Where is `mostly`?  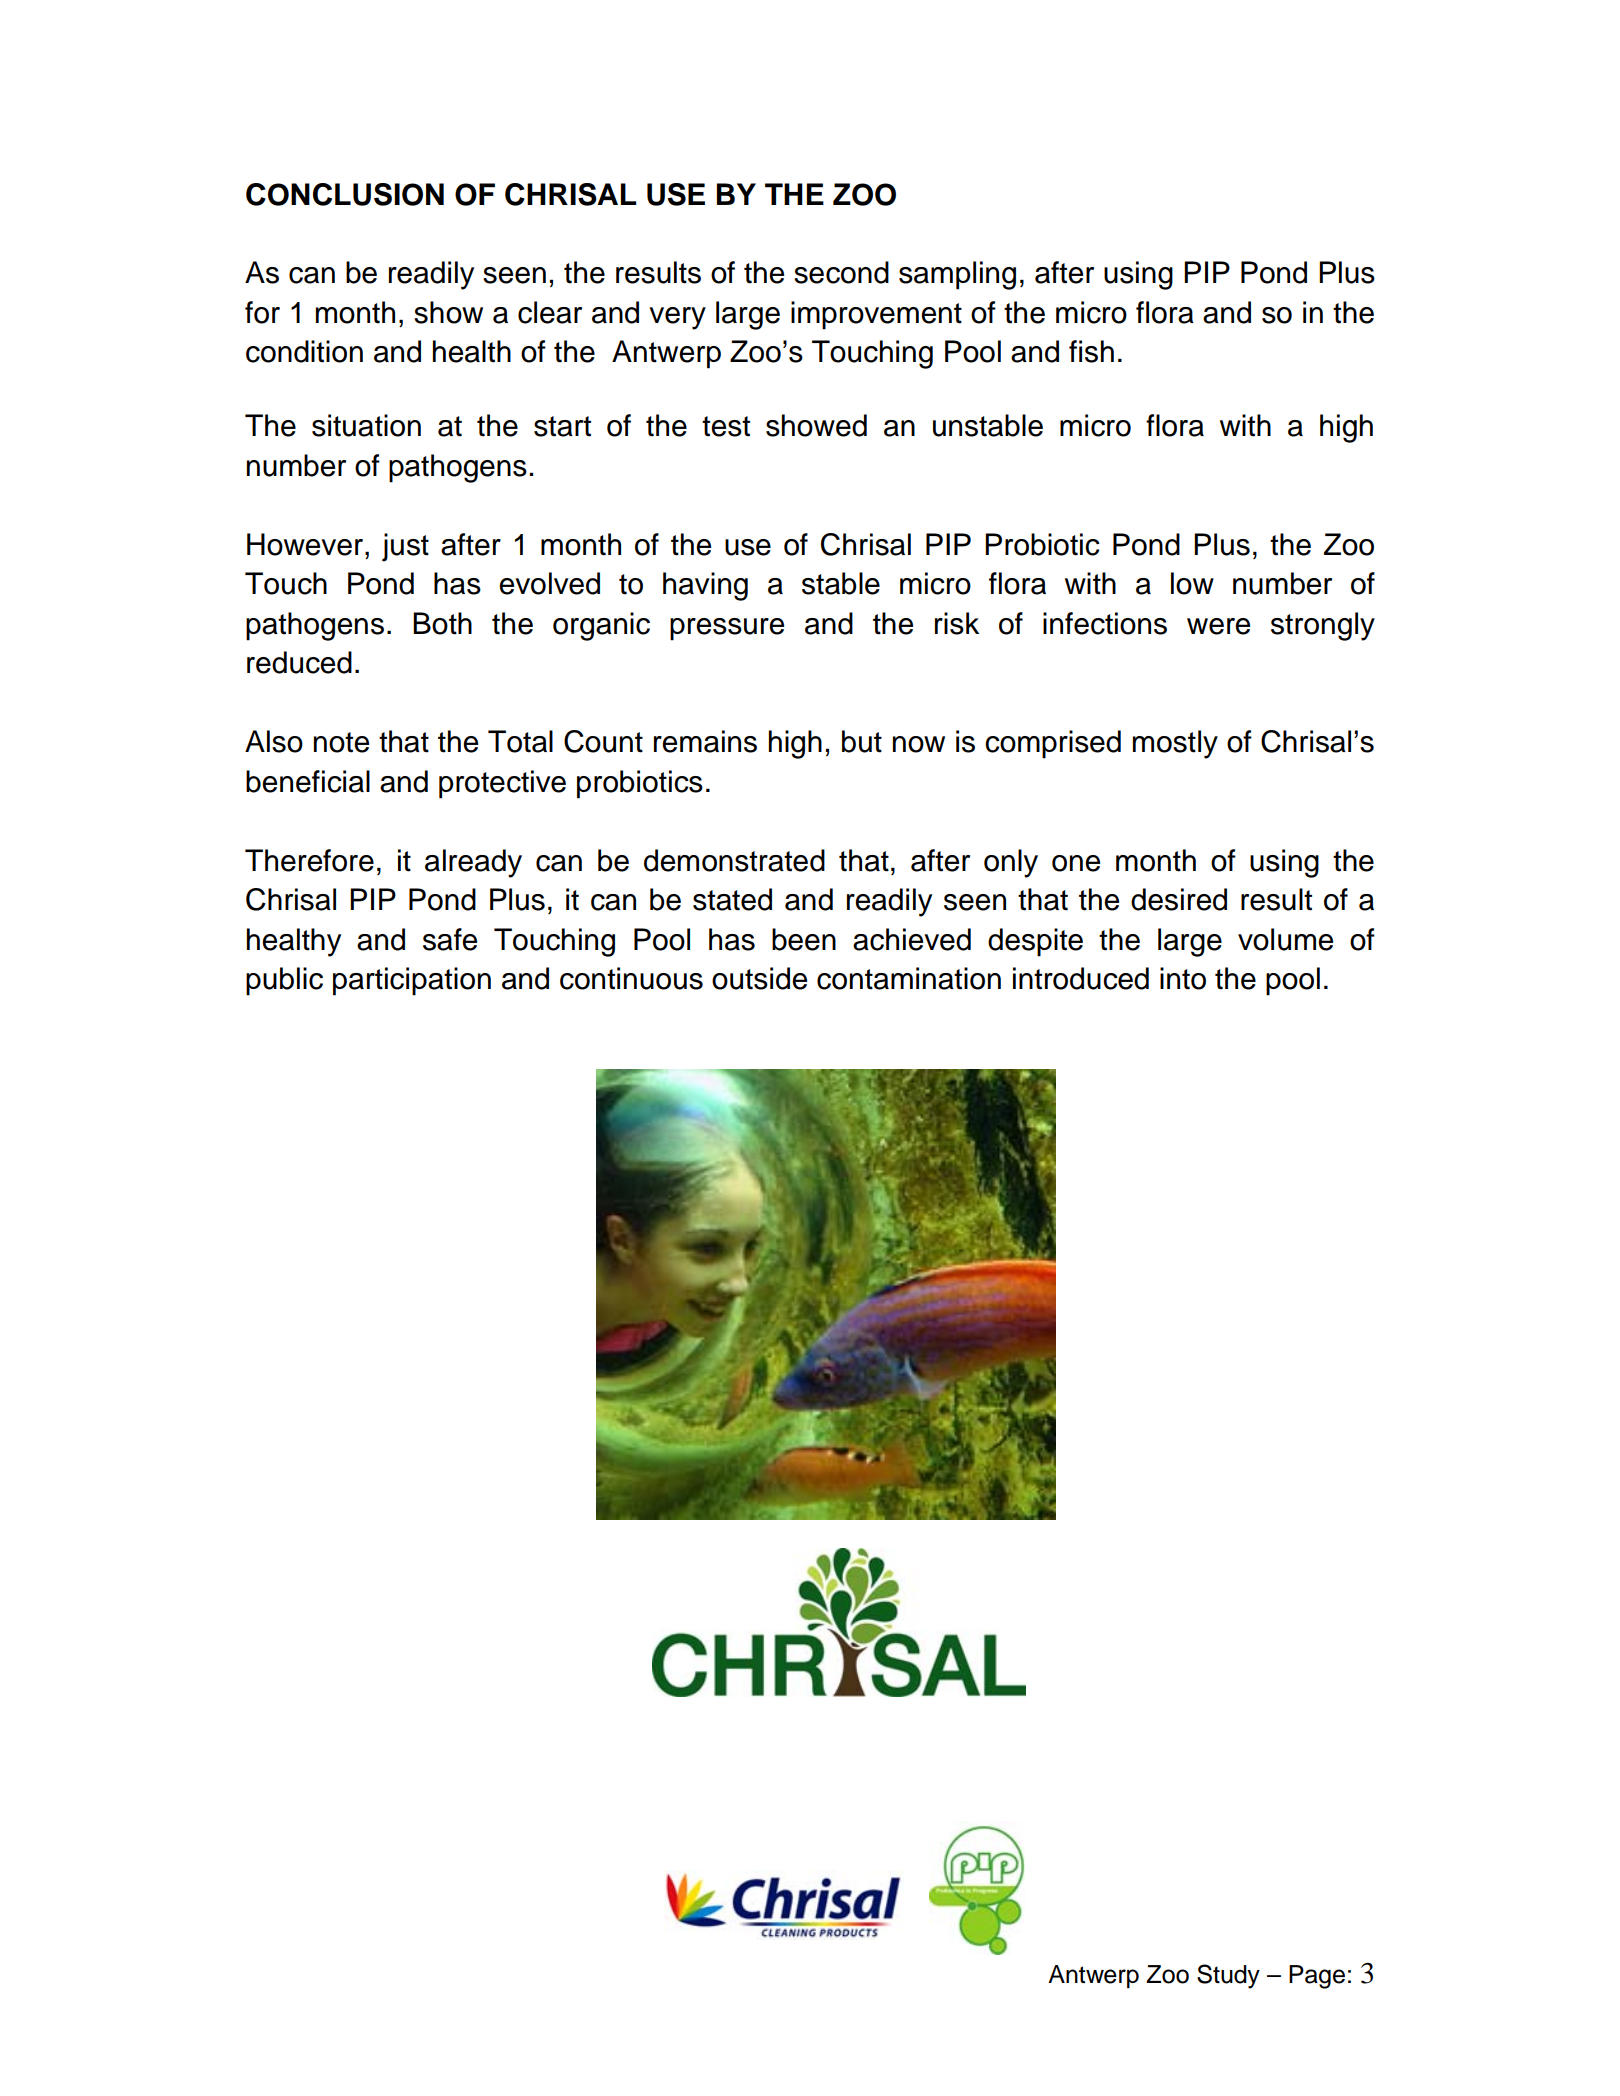
mostly is located at coordinates (1175, 744).
